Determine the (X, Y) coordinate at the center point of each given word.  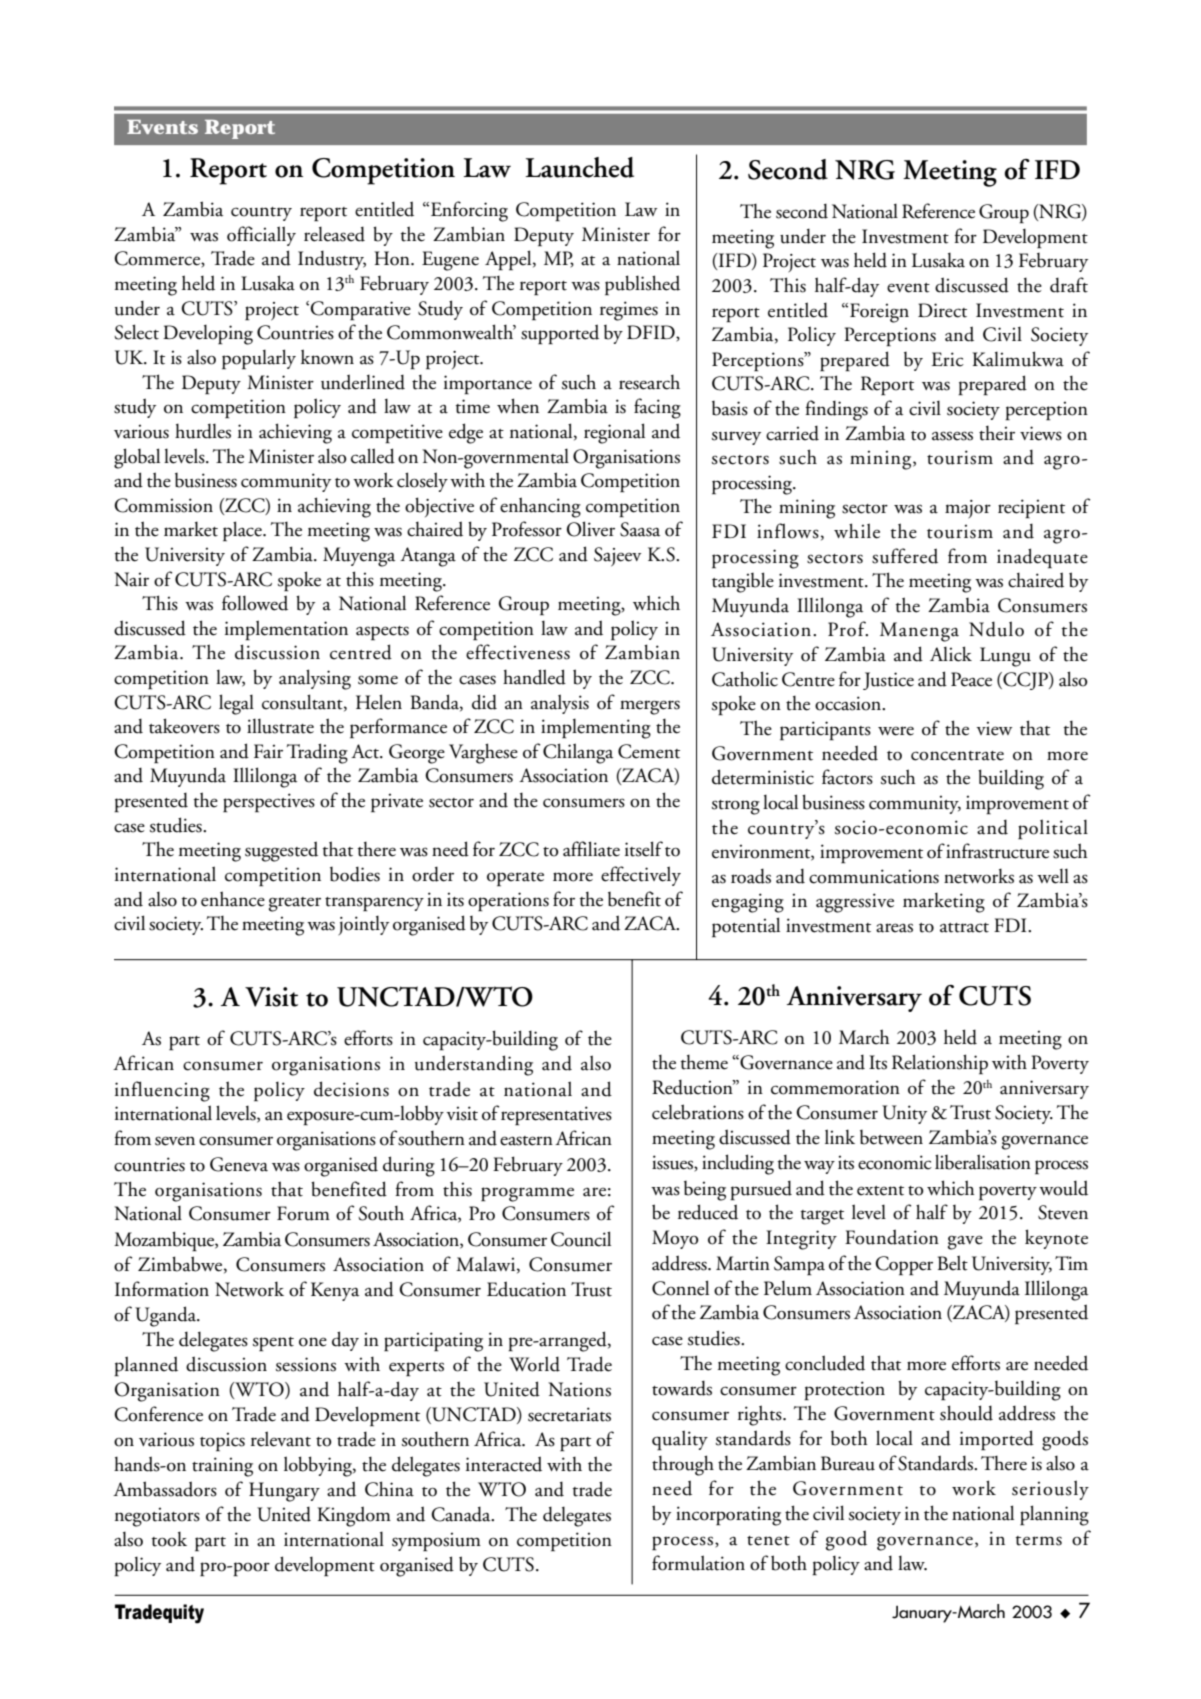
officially (261, 236)
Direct (942, 310)
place (243, 531)
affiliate (591, 849)
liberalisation (983, 1162)
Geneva (239, 1164)
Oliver (591, 529)
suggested (281, 851)
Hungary (284, 1492)
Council (581, 1239)
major (968, 509)
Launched (579, 167)
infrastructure (997, 851)
